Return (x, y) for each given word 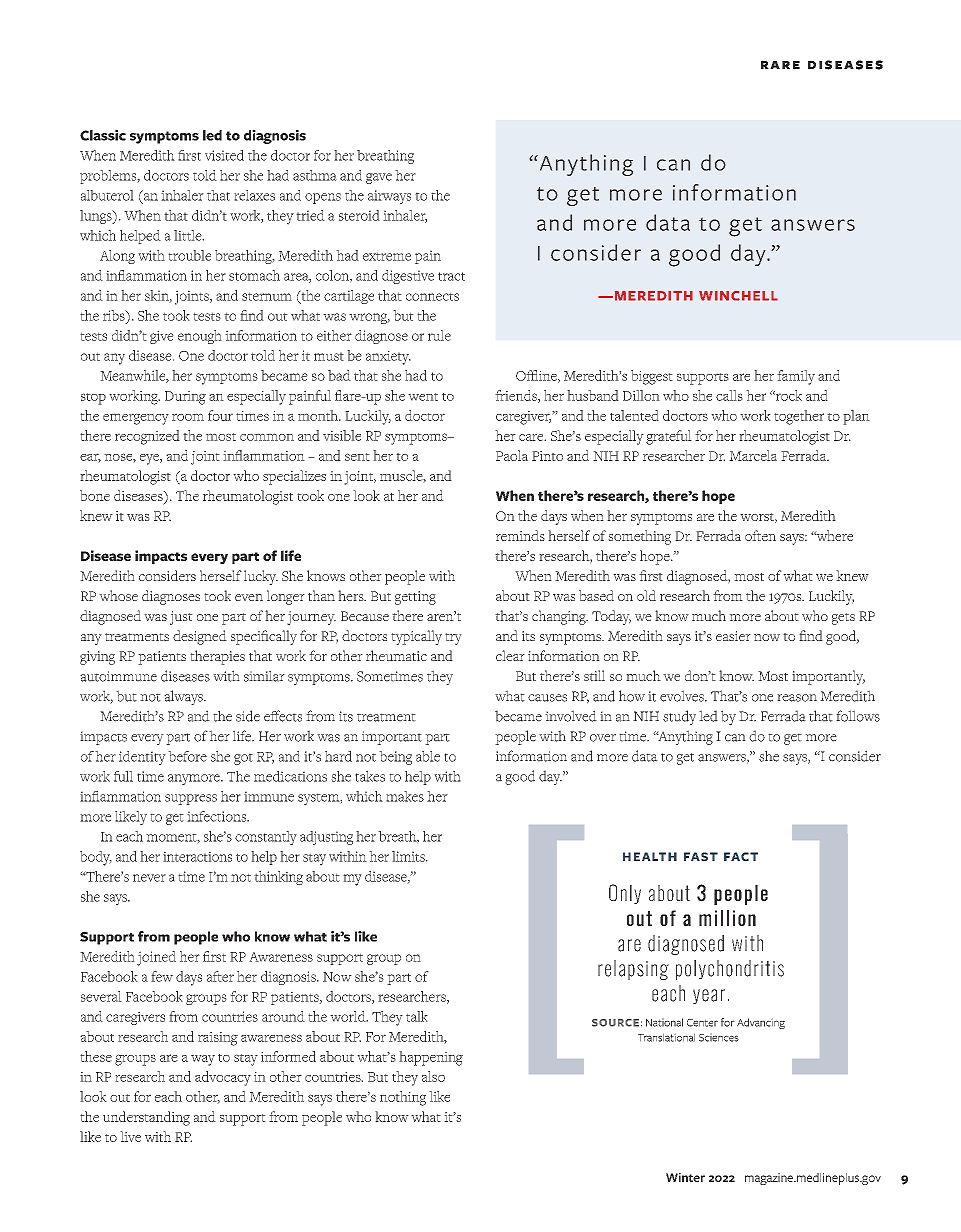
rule (439, 335)
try (453, 639)
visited (224, 155)
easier (733, 636)
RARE (780, 65)
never (149, 878)
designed (200, 637)
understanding (146, 1118)
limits (409, 856)
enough (200, 337)
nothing (403, 1098)
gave (379, 178)
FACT (741, 856)
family (796, 377)
